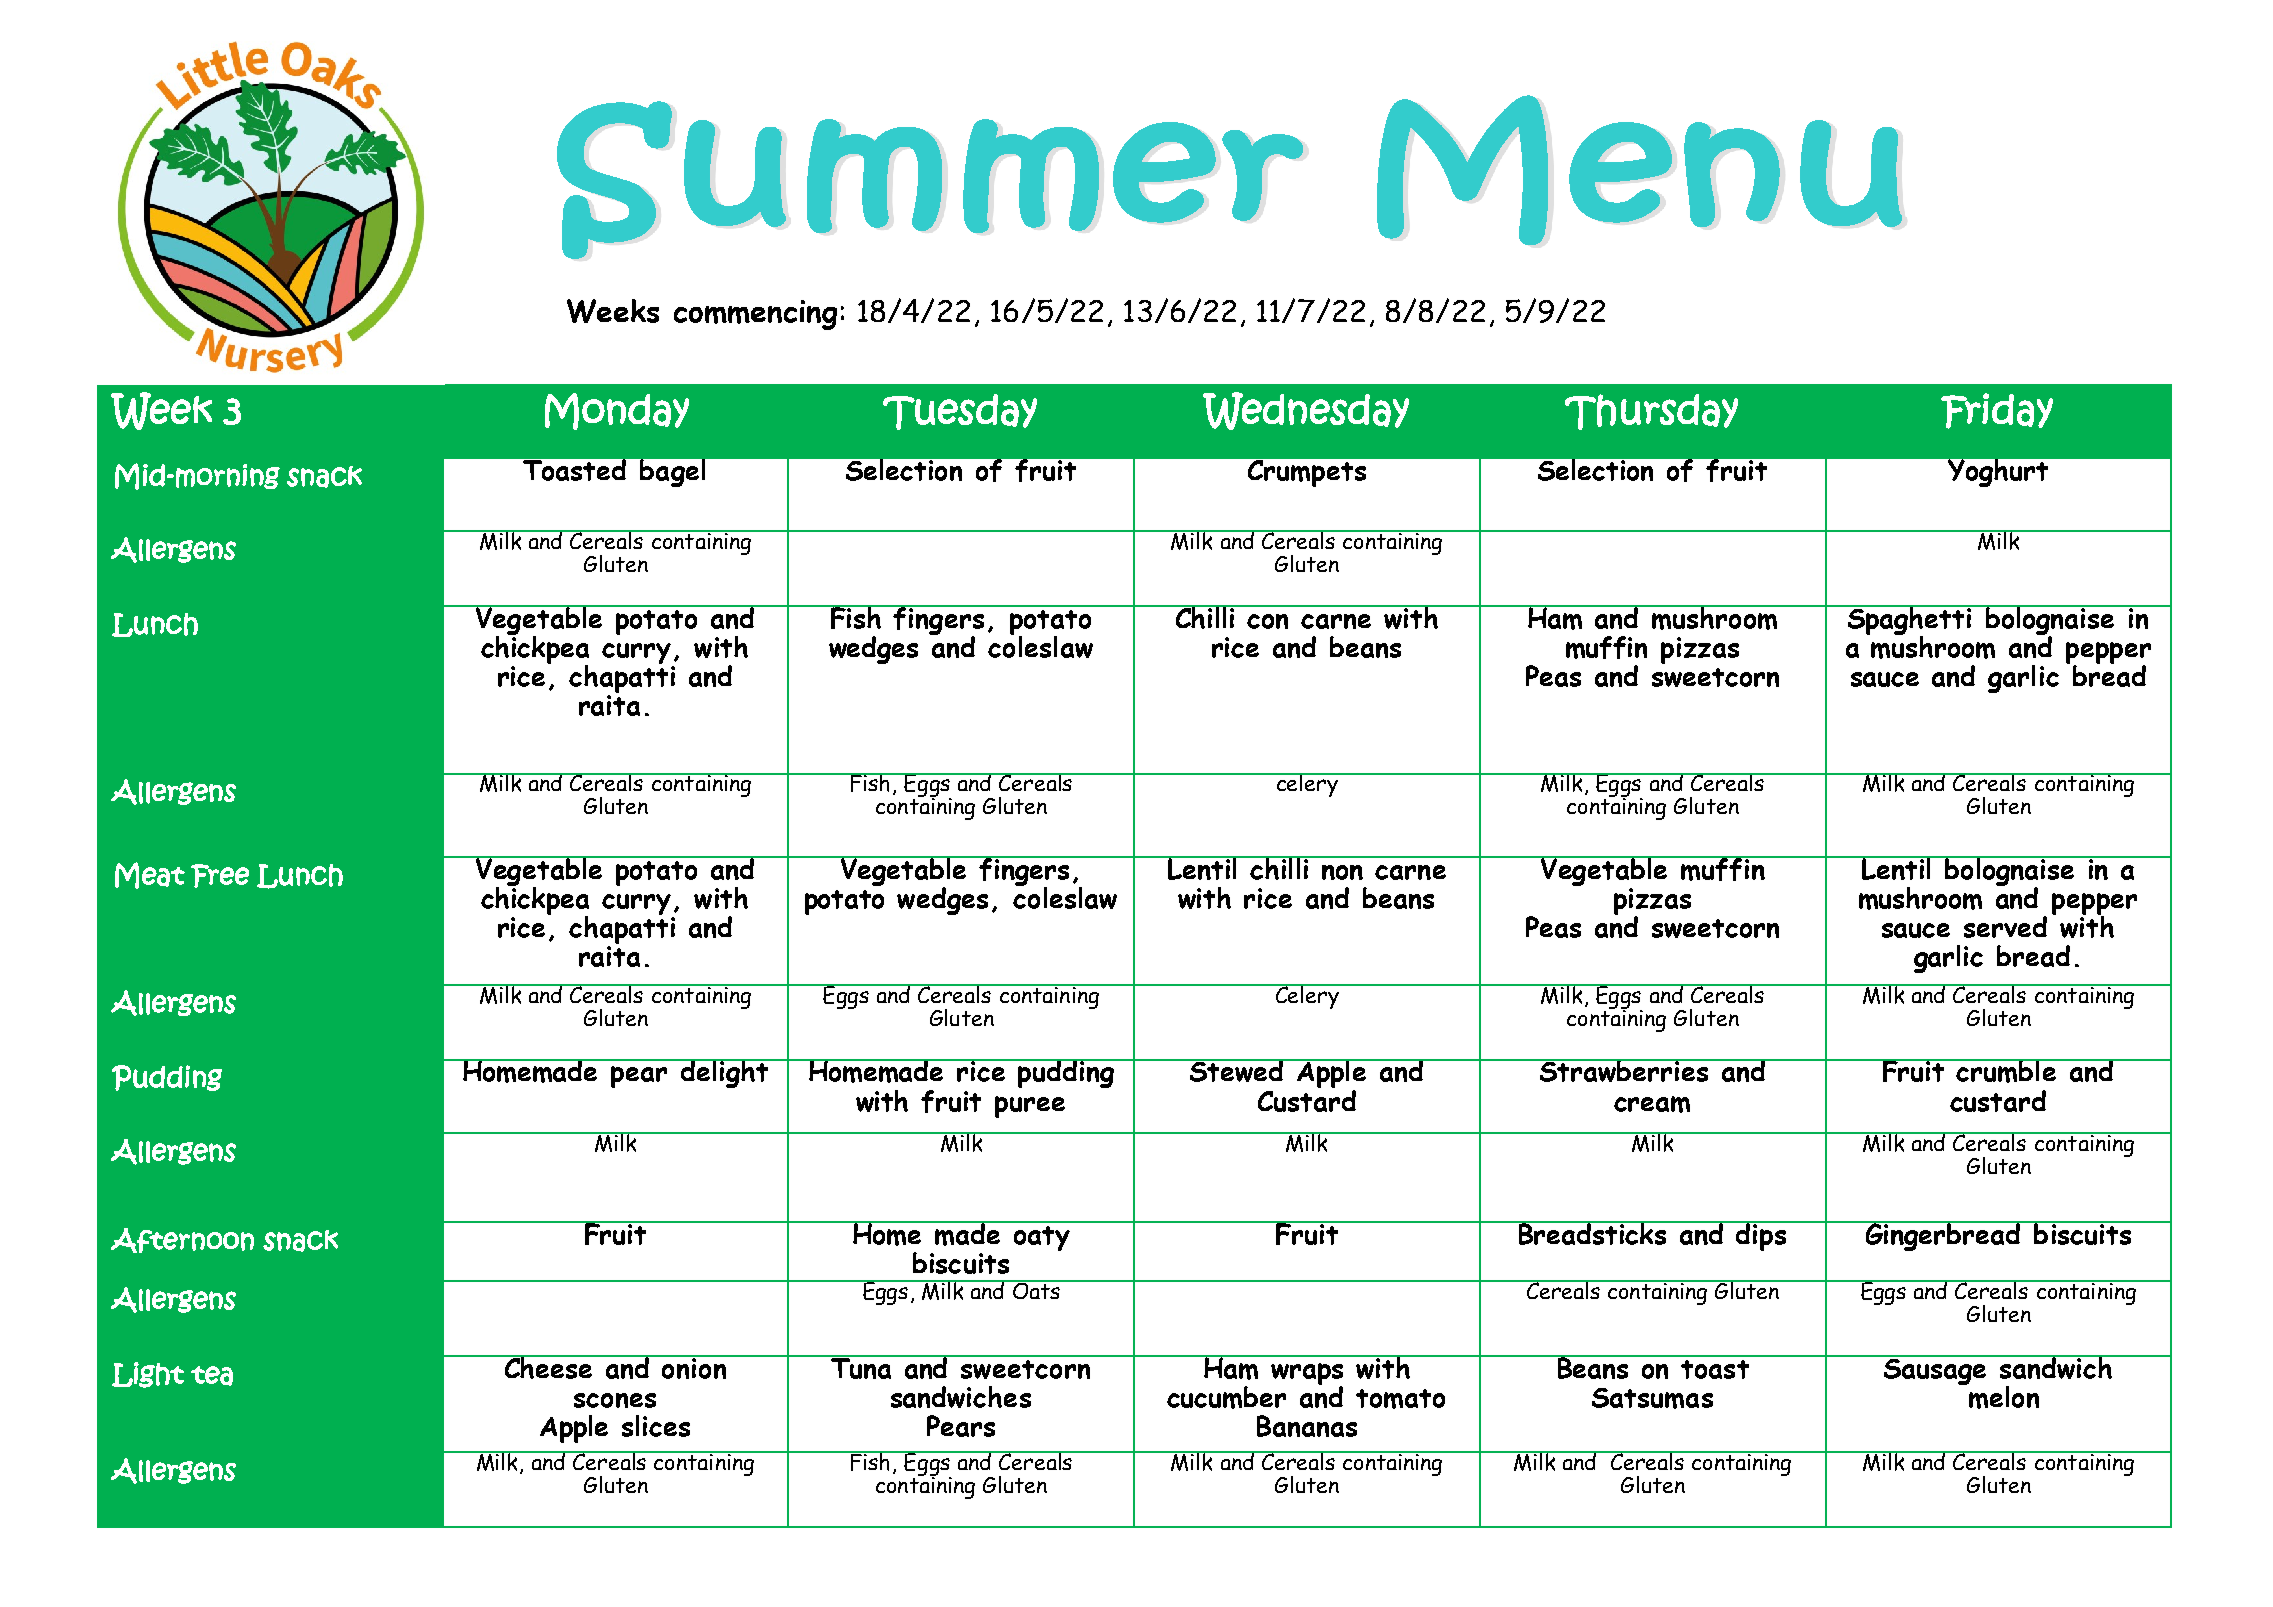 The width and height of the screenshot is (2273, 1607). Describe the element at coordinates (960, 412) in the screenshot. I see `Tuesday` at that location.
